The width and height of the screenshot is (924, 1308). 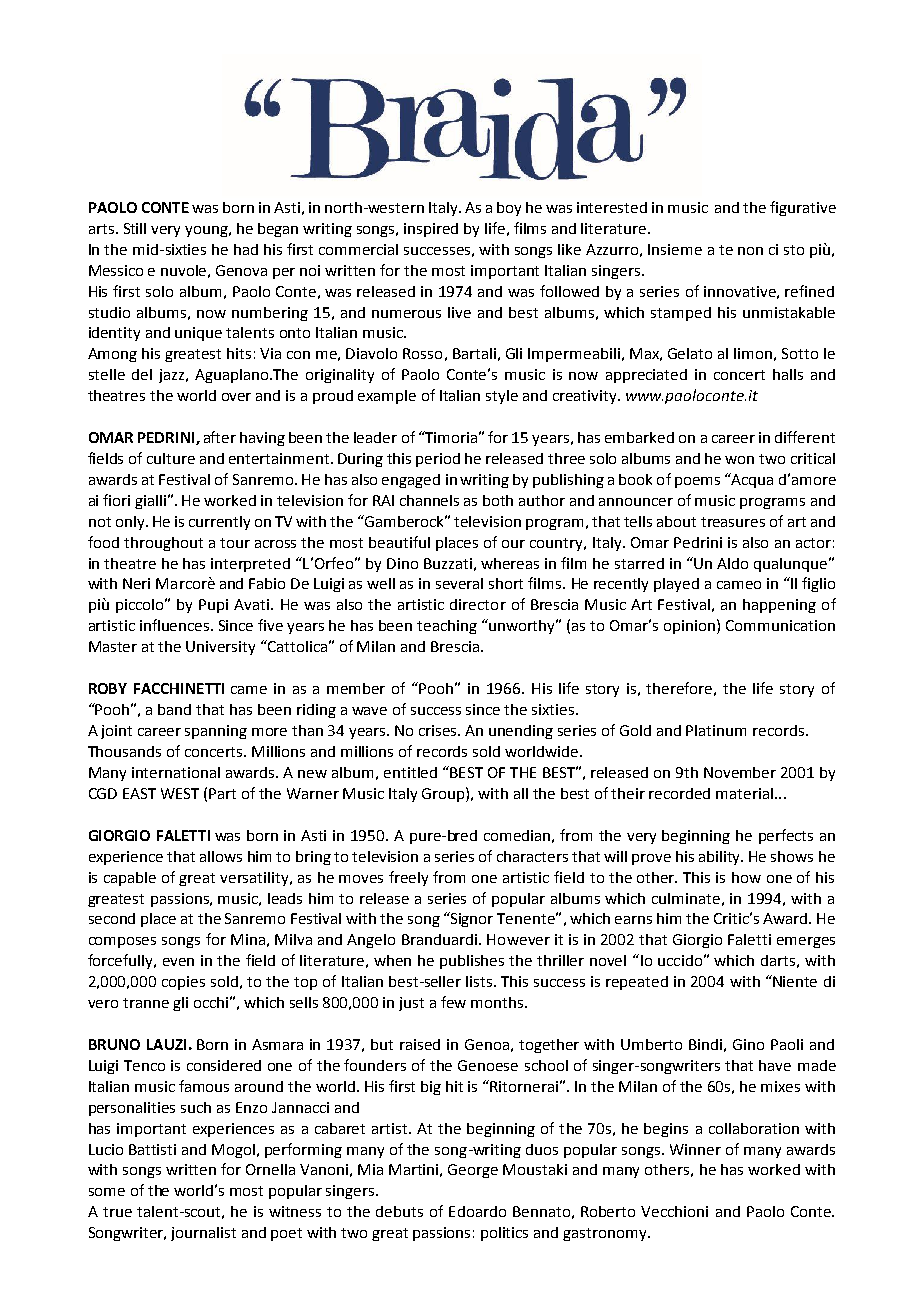 What do you see at coordinates (203, 1234) in the screenshot?
I see `journalist` at bounding box center [203, 1234].
